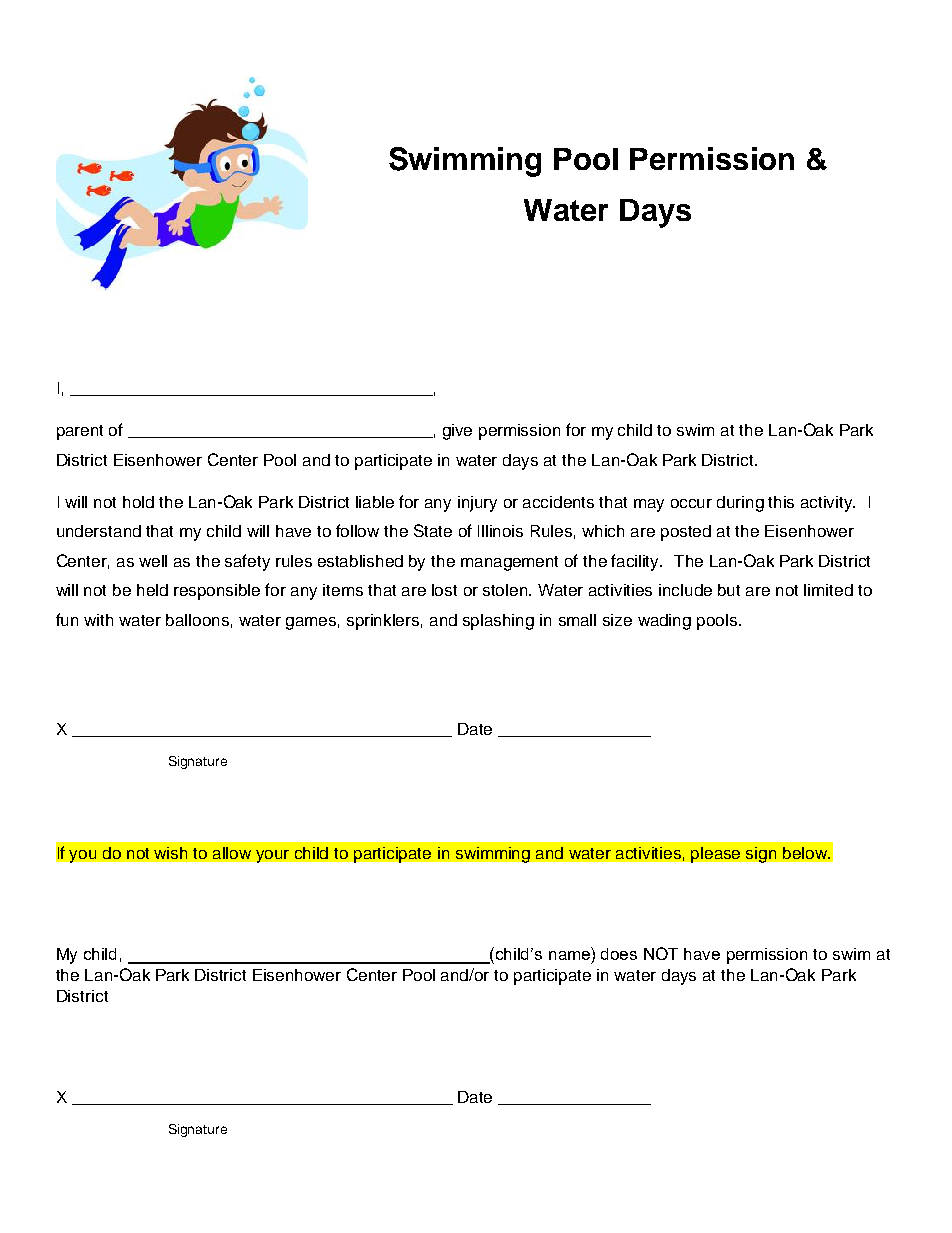 The height and width of the image is (1233, 952). What do you see at coordinates (457, 432) in the image?
I see `give` at bounding box center [457, 432].
